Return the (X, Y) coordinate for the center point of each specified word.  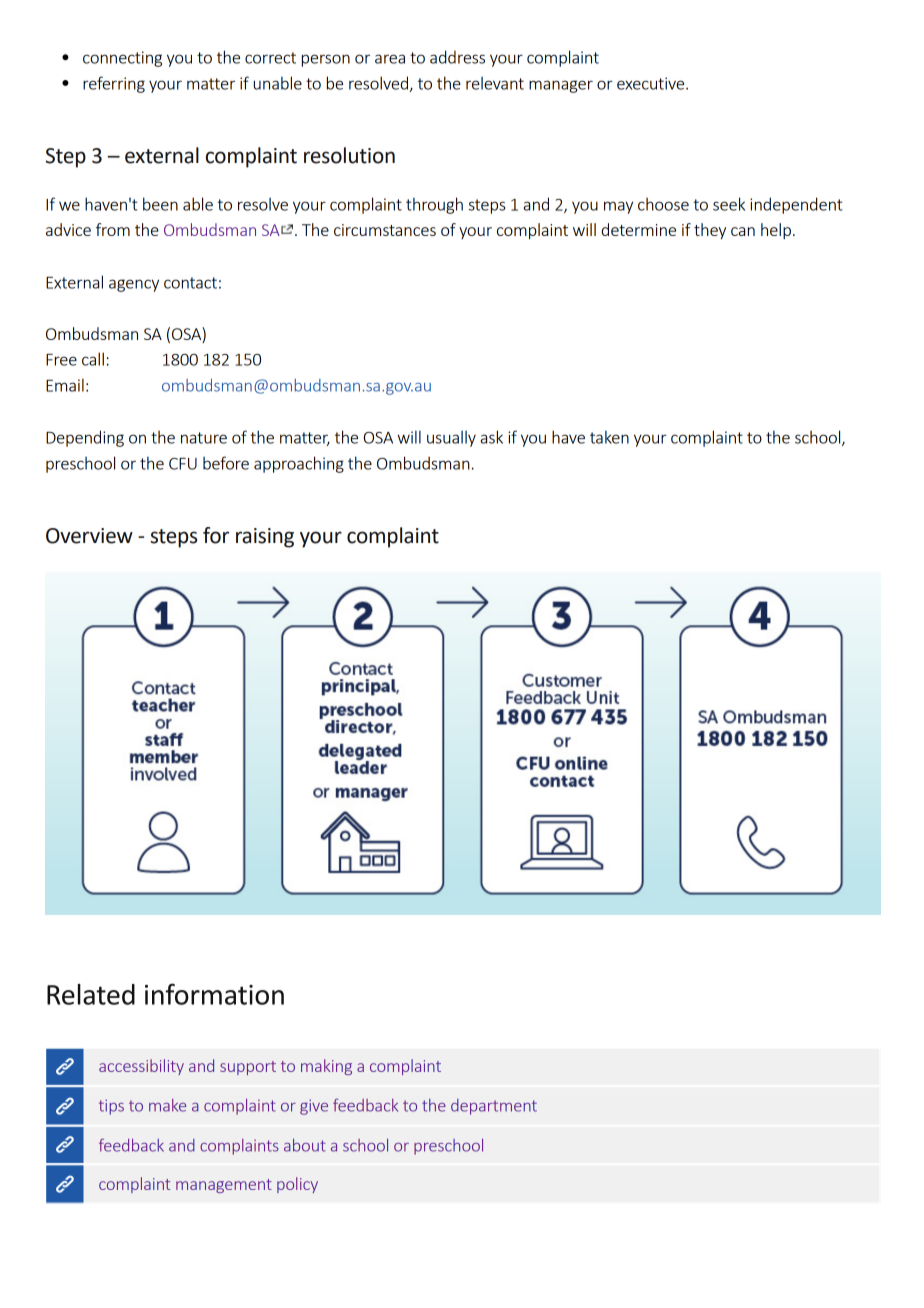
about (305, 1145)
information (214, 994)
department (494, 1107)
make (167, 1105)
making (326, 1067)
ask (491, 437)
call (93, 359)
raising (265, 538)
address (457, 57)
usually (451, 439)
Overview (89, 536)
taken (609, 437)
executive (652, 83)
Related (91, 994)
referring (114, 84)
